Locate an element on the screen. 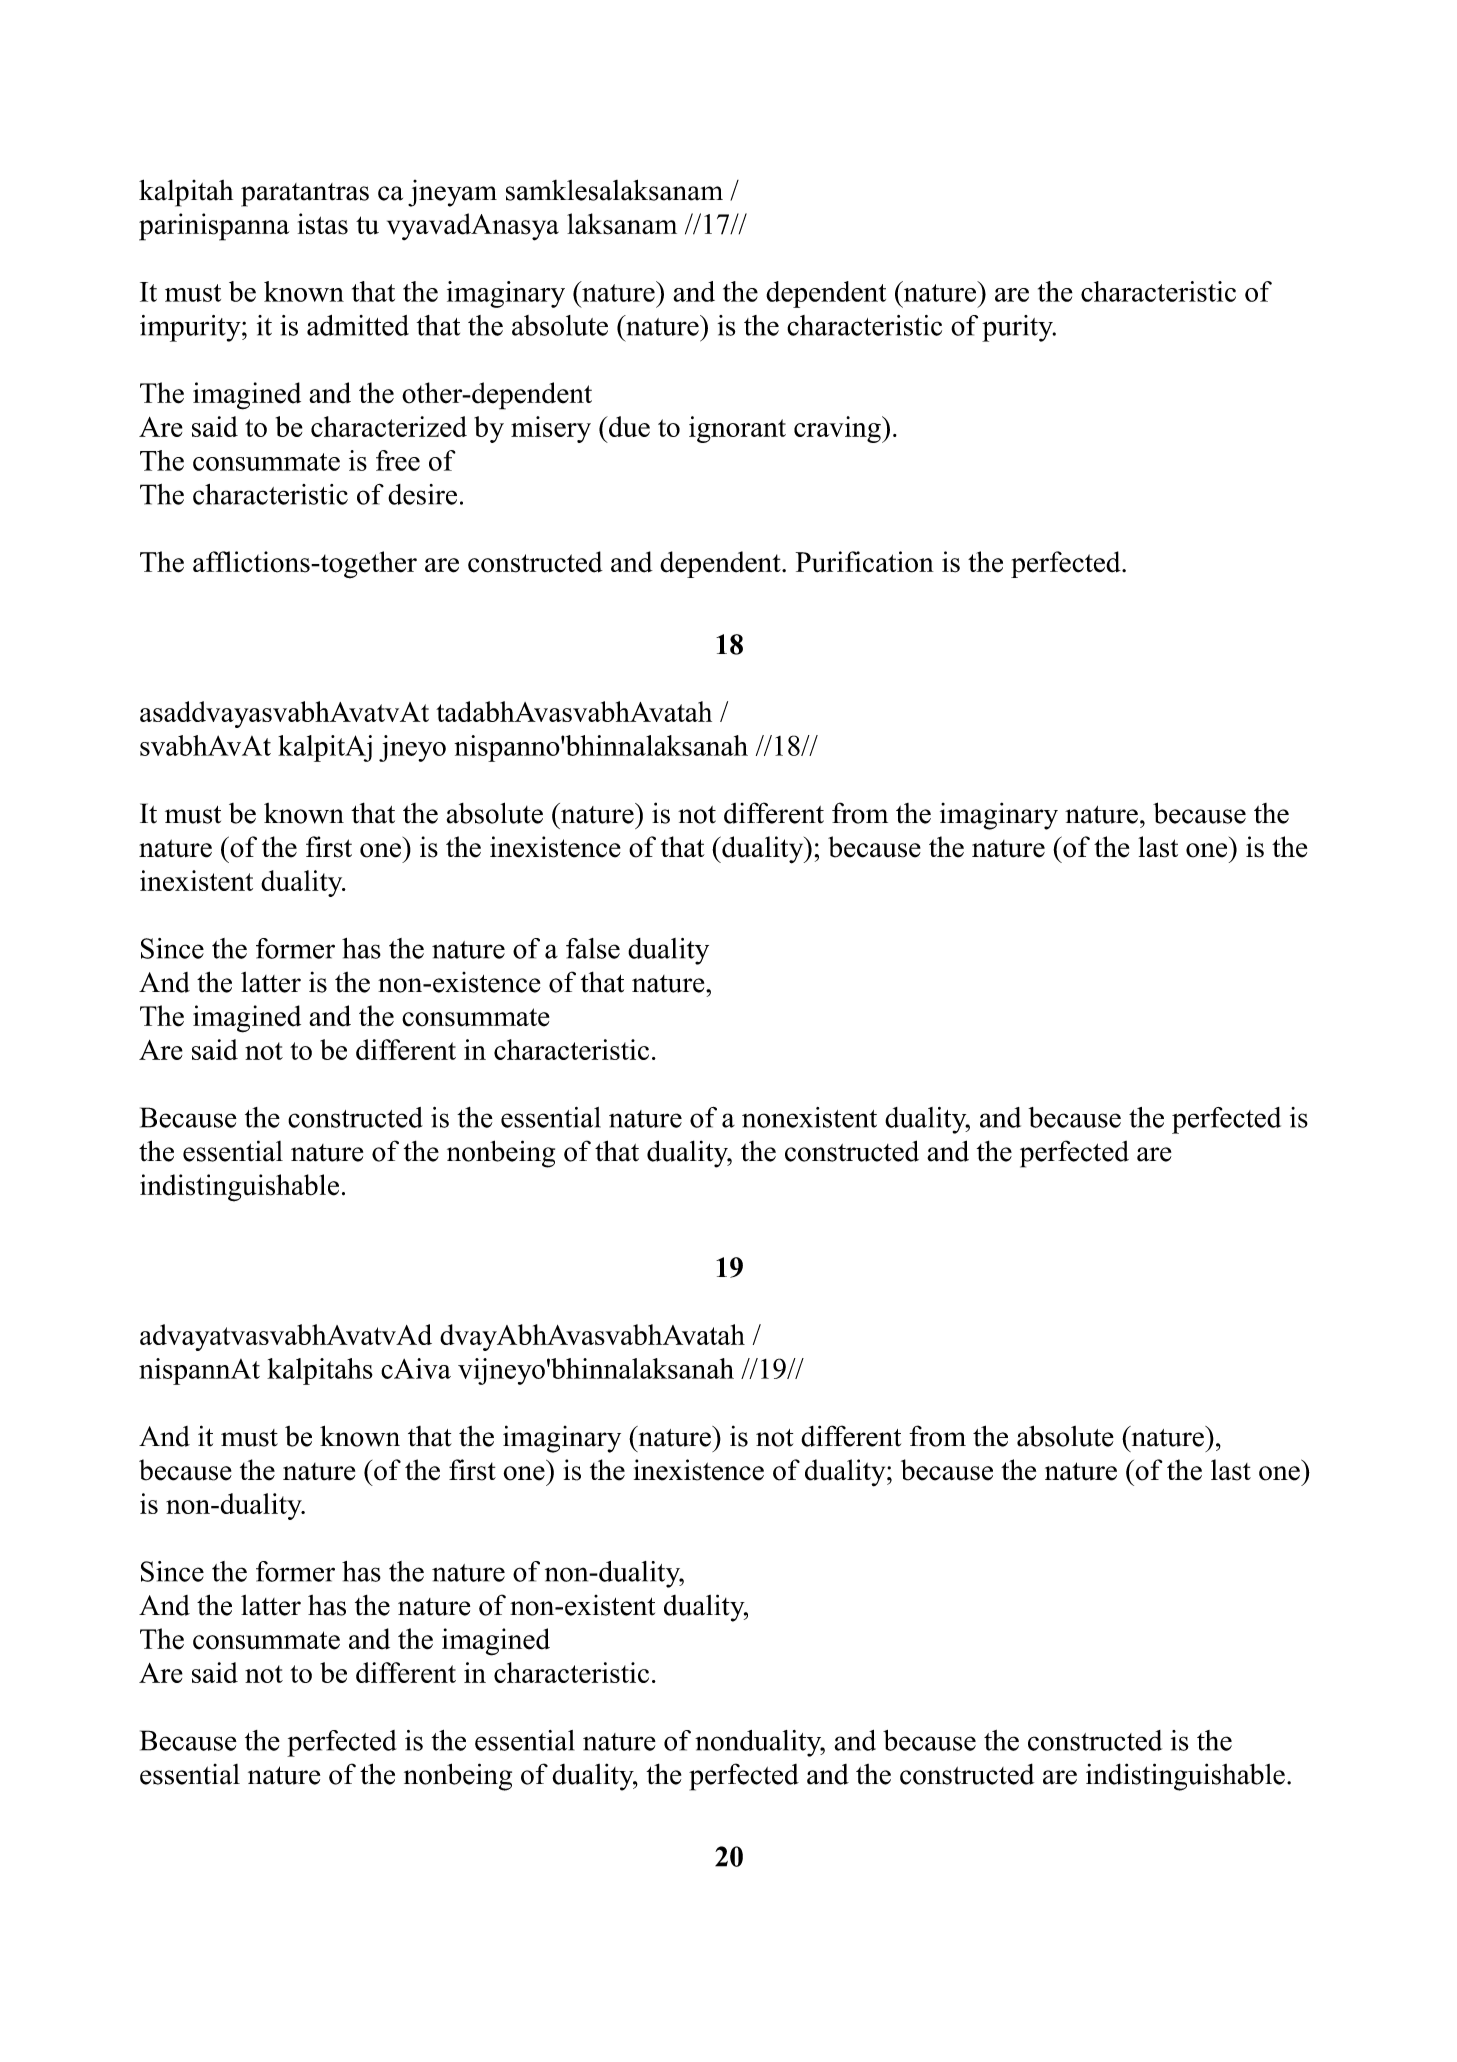 The image size is (1457, 2062). free is located at coordinates (398, 460).
